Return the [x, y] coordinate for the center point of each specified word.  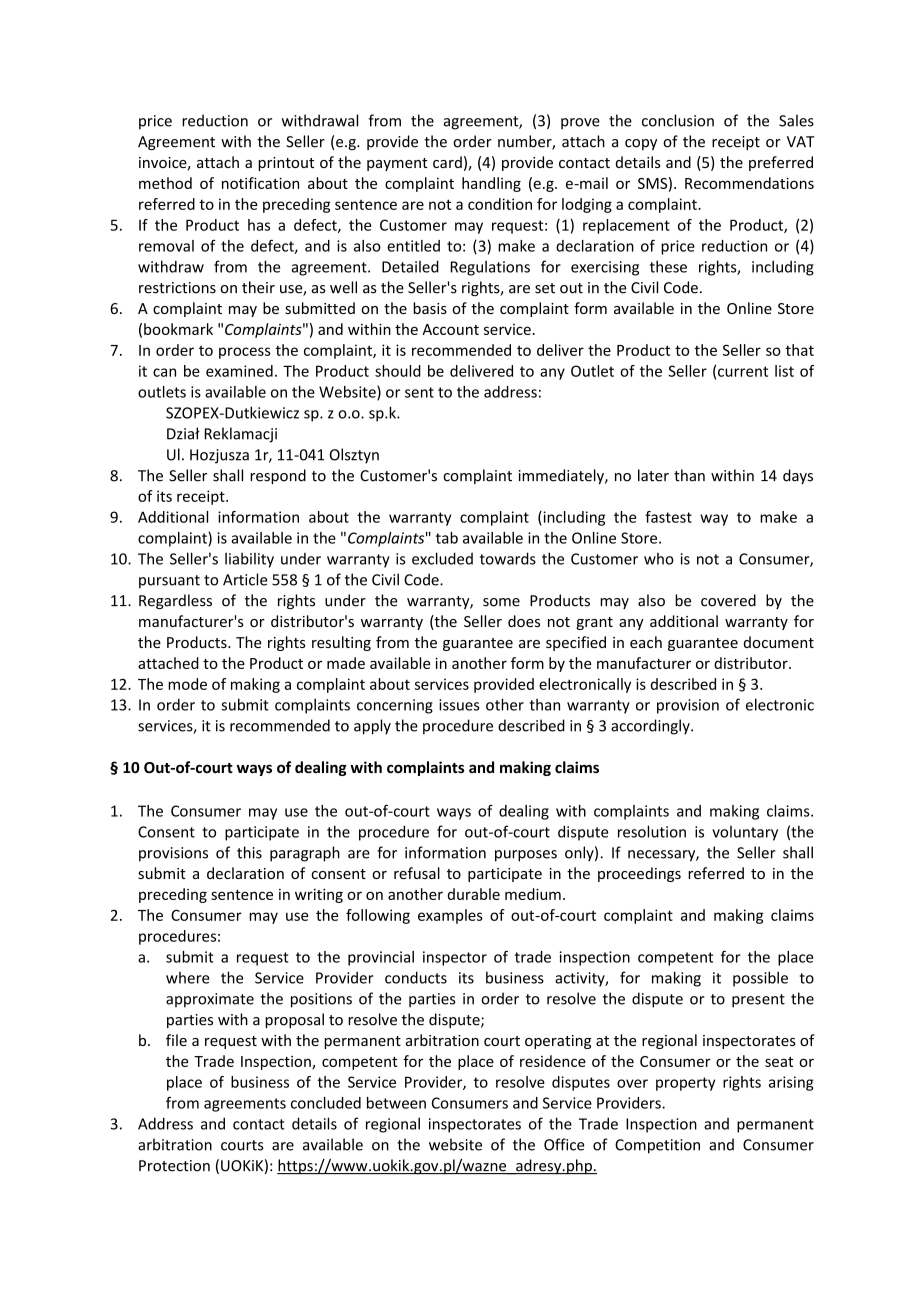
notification [260, 183]
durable [474, 894]
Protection [174, 1166]
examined [239, 371]
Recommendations [749, 183]
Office [564, 1144]
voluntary [745, 833]
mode [187, 684]
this [249, 852]
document [779, 642]
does [524, 621]
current [743, 371]
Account [450, 329]
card [447, 162]
